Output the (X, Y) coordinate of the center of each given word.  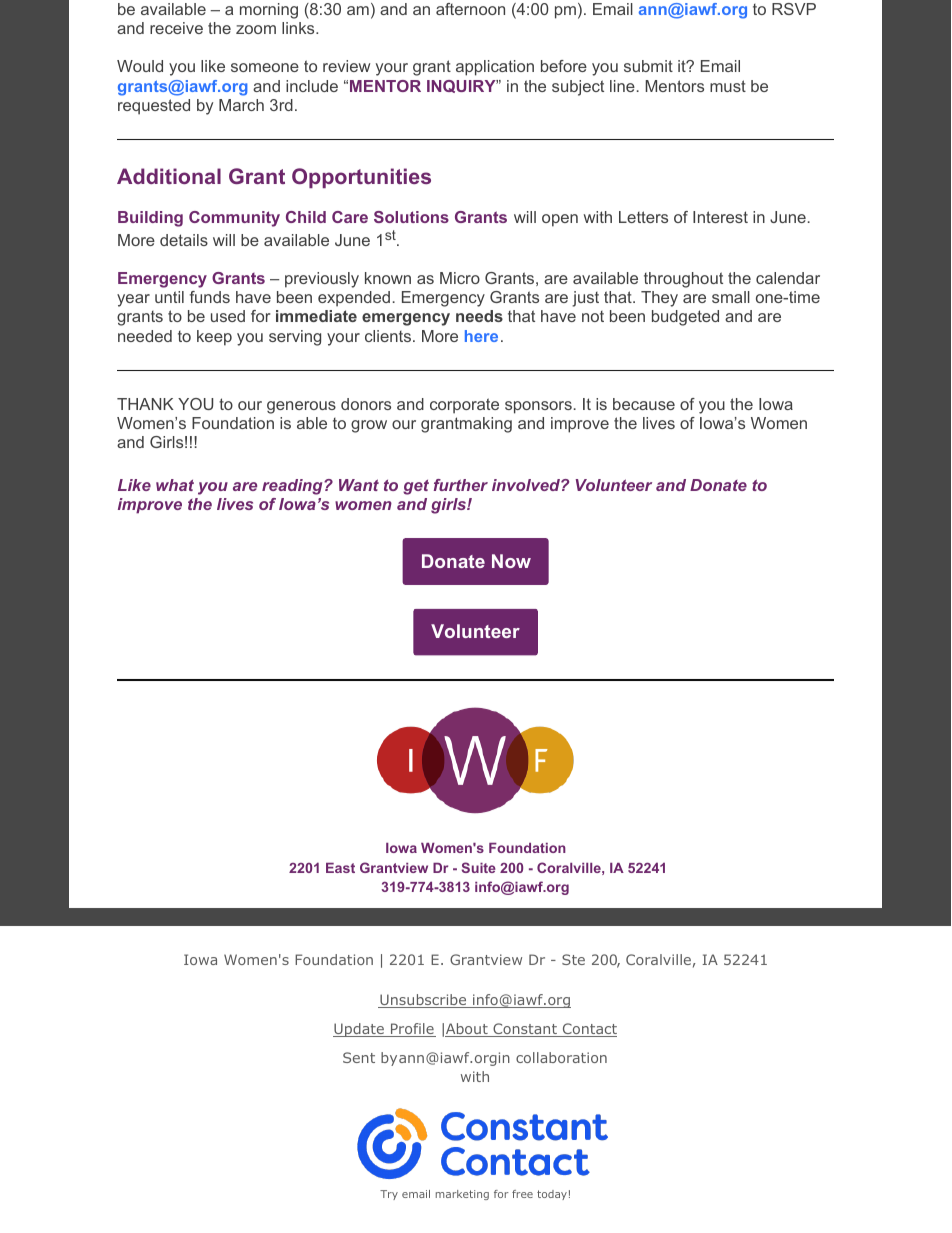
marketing (462, 1195)
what (175, 485)
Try (389, 1195)
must (728, 86)
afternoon (470, 9)
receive (176, 28)
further (461, 485)
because (644, 404)
